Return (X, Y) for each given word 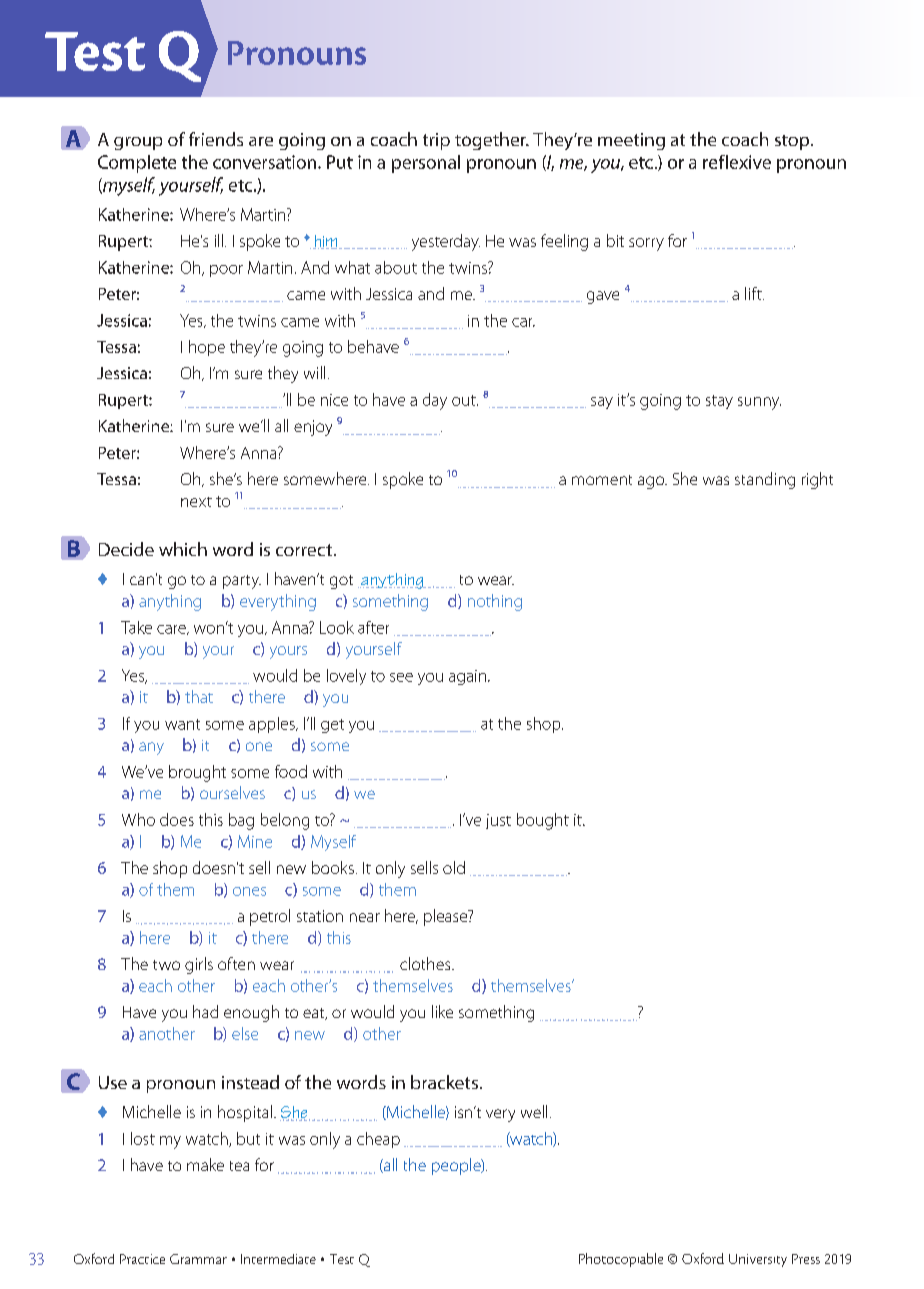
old (454, 867)
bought (543, 821)
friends (216, 139)
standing (765, 480)
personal (426, 164)
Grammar (198, 1259)
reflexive (737, 162)
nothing (495, 602)
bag (241, 821)
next (196, 502)
